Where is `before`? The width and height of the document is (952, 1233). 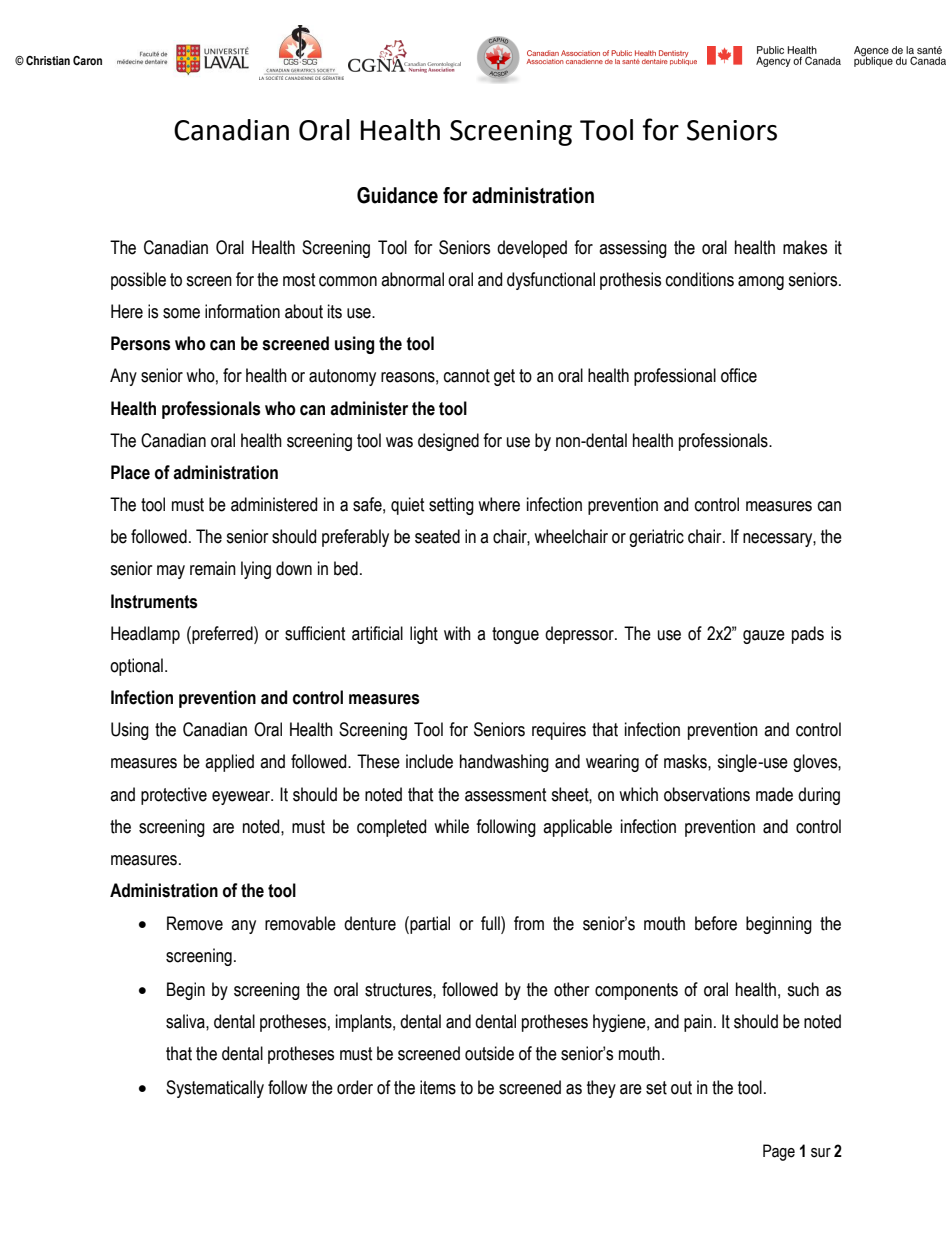 before is located at coordinates (716, 923).
